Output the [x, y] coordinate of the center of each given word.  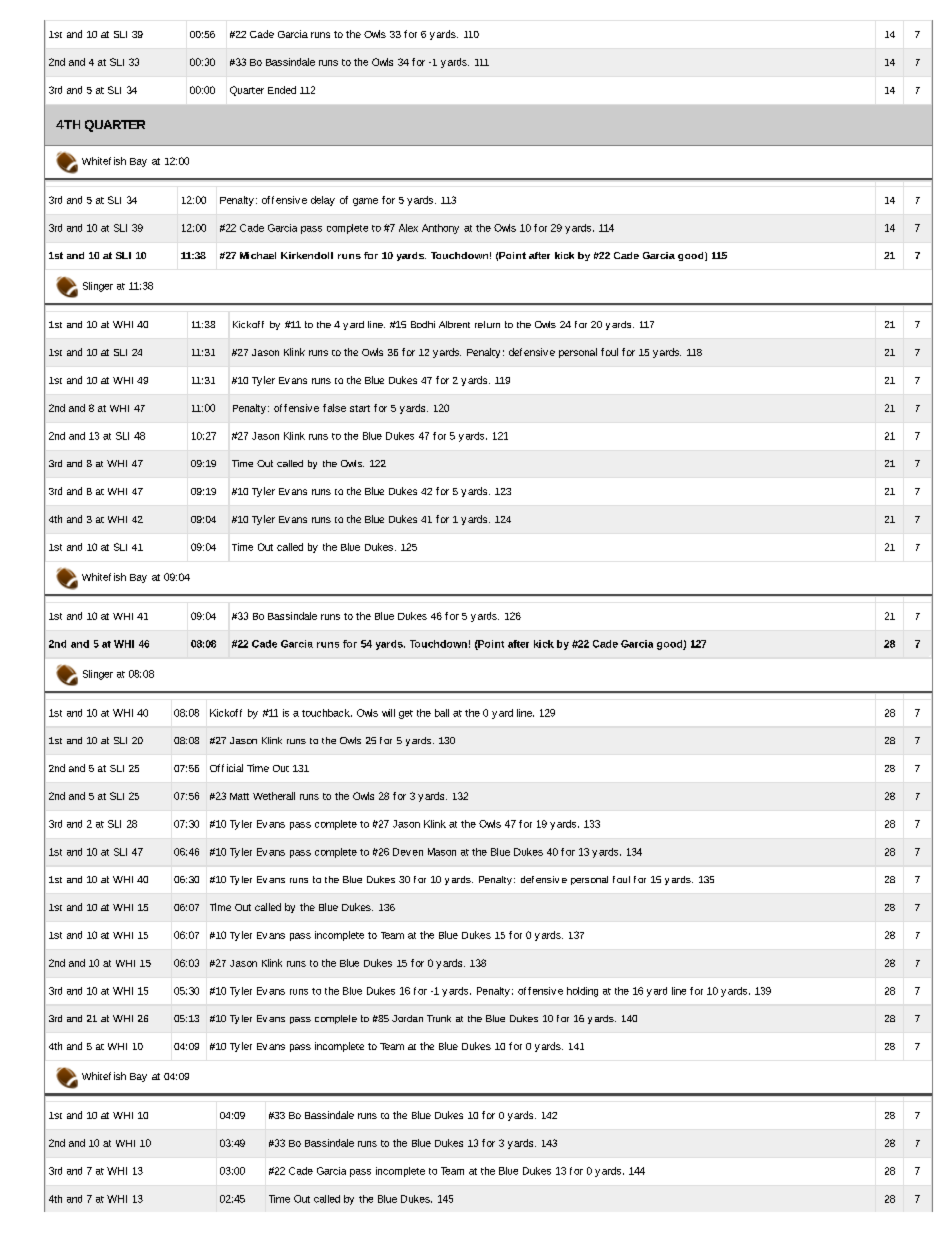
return [487, 324]
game [365, 202]
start [360, 408]
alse [337, 408]
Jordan [407, 1018]
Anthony [440, 229]
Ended [282, 90]
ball [442, 713]
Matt [239, 796]
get [406, 714]
